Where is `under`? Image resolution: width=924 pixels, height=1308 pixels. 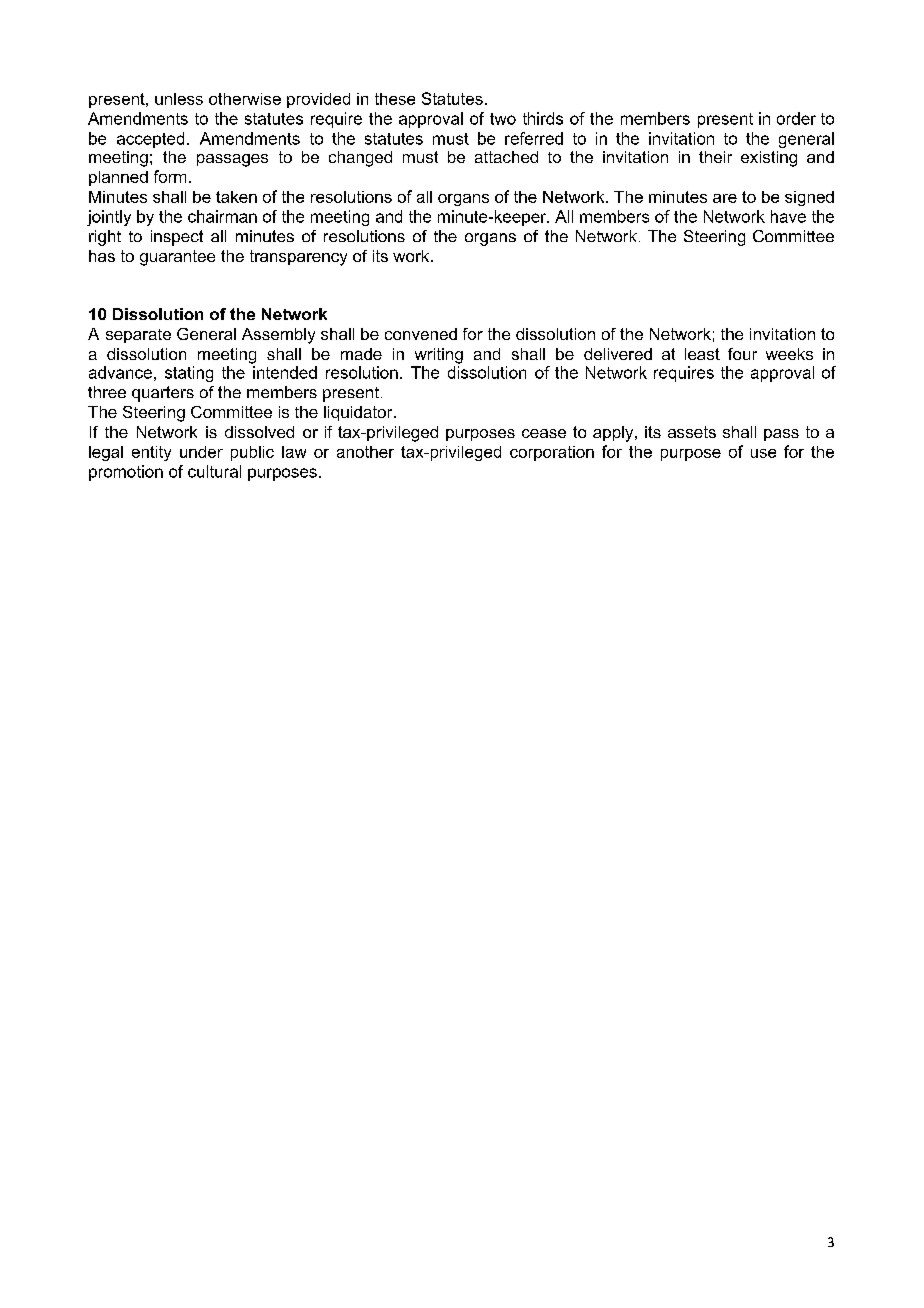 under is located at coordinates (201, 452).
